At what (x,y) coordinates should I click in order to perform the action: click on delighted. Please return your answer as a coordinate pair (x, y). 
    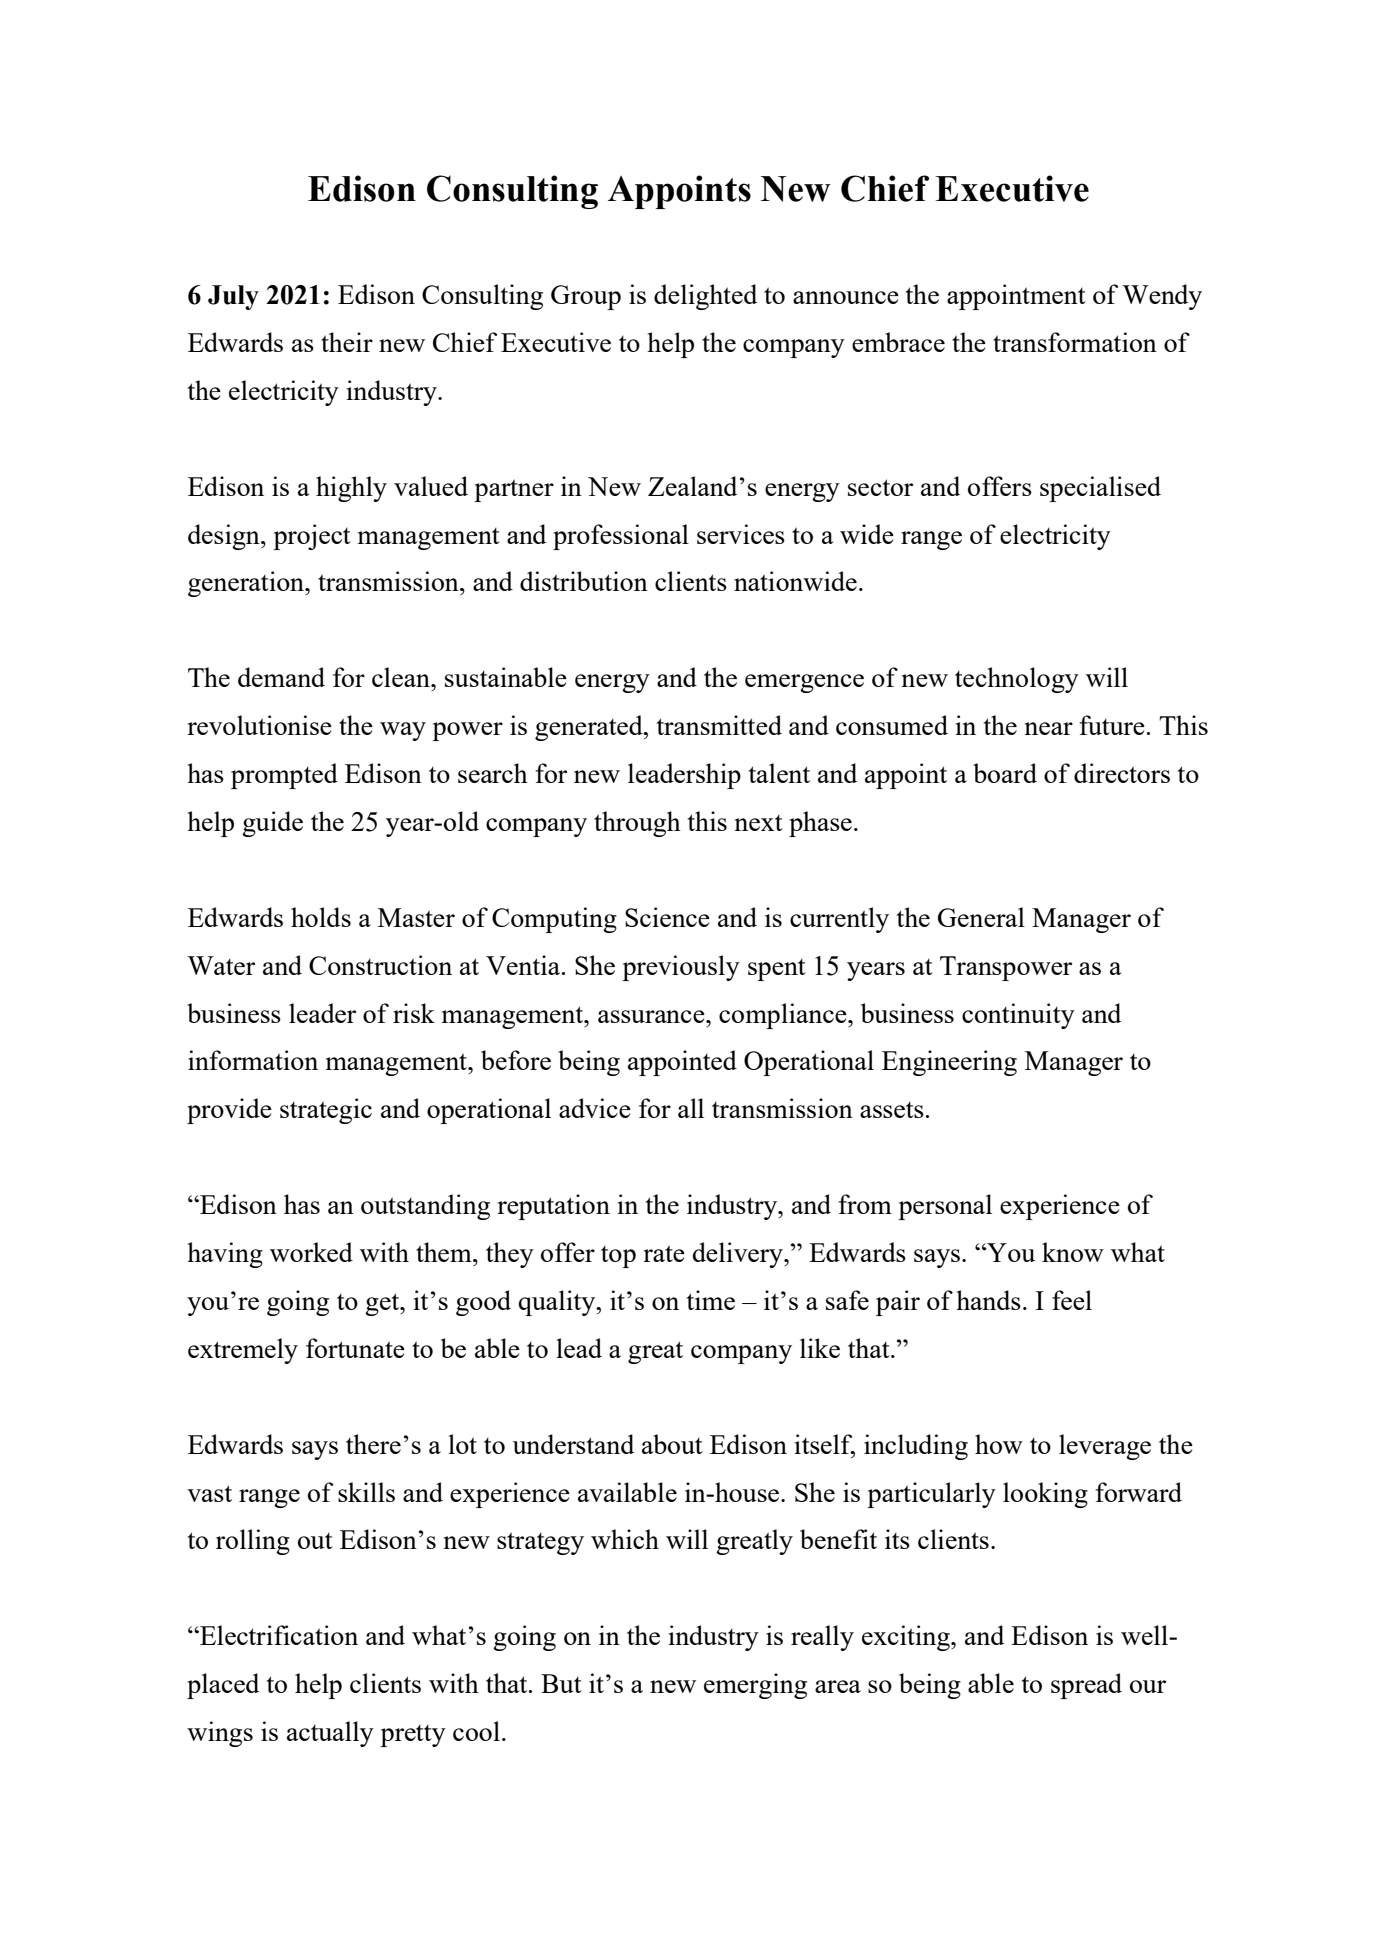
    Looking at the image, I should click on (705, 297).
